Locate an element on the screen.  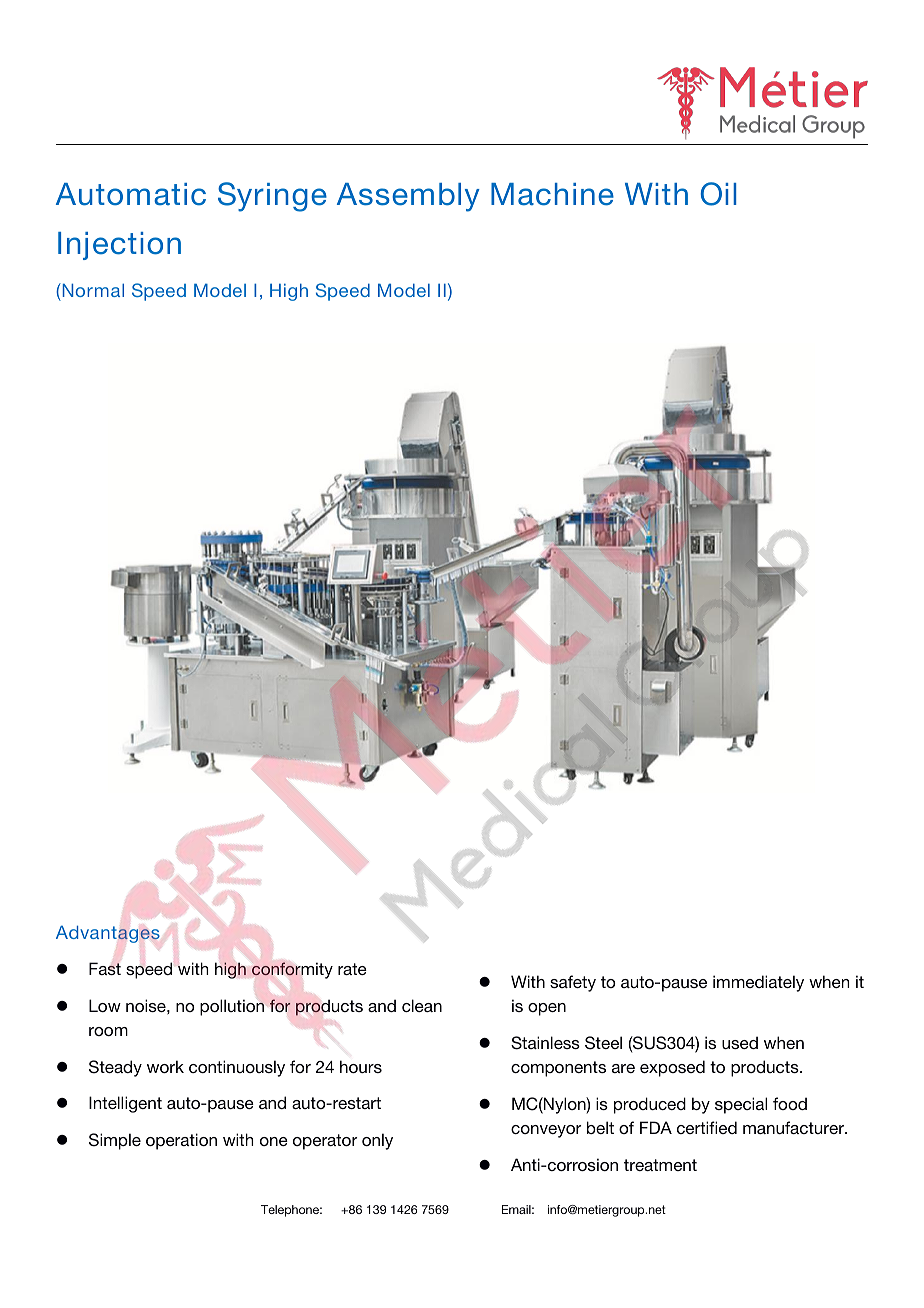
pollution is located at coordinates (232, 1007).
